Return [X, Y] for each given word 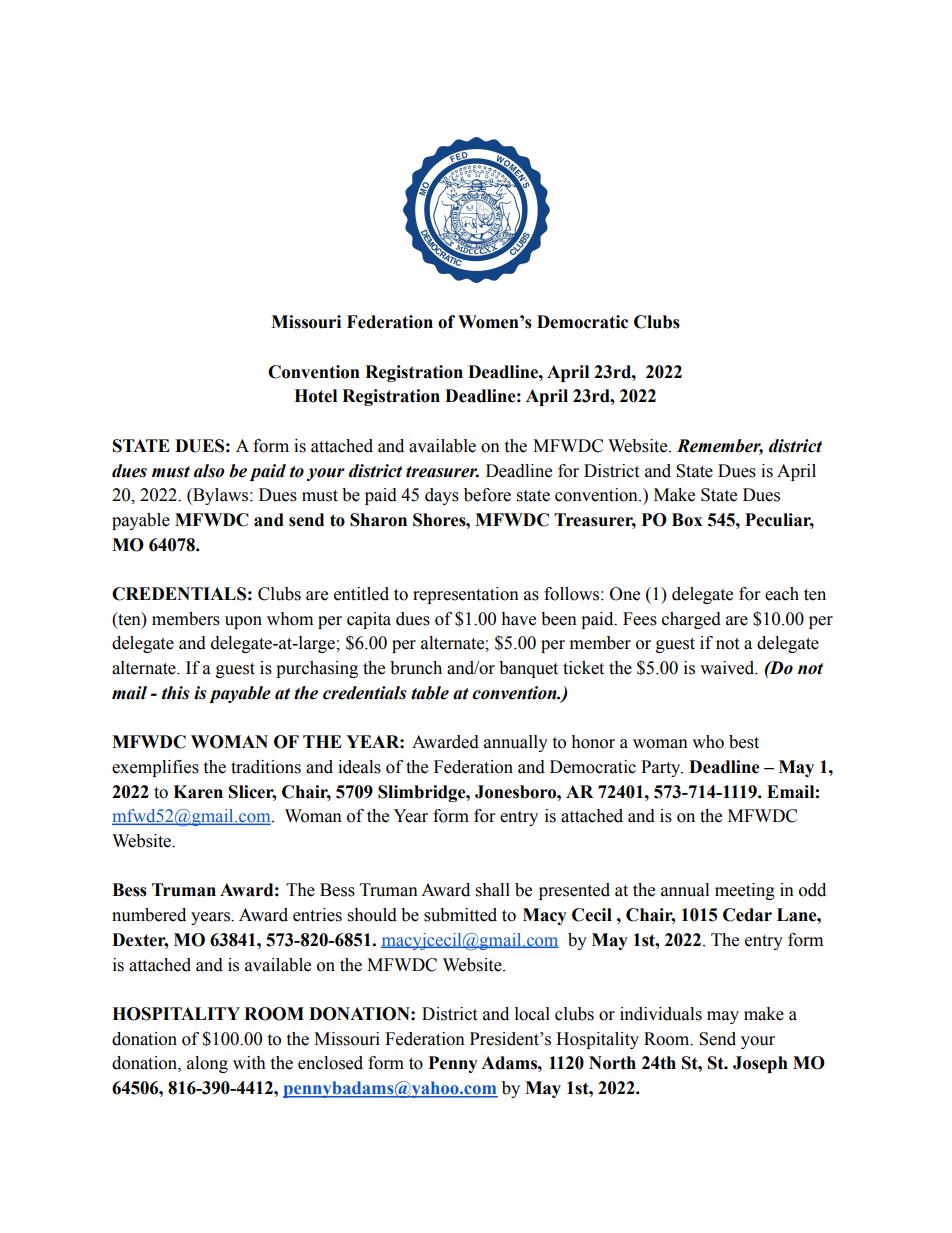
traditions [266, 767]
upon [243, 622]
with [249, 1063]
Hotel [315, 396]
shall [493, 890]
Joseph [760, 1064]
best [744, 742]
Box [687, 520]
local [532, 1014]
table [430, 693]
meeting [745, 891]
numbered [149, 915]
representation [466, 595]
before [487, 495]
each [782, 594]
